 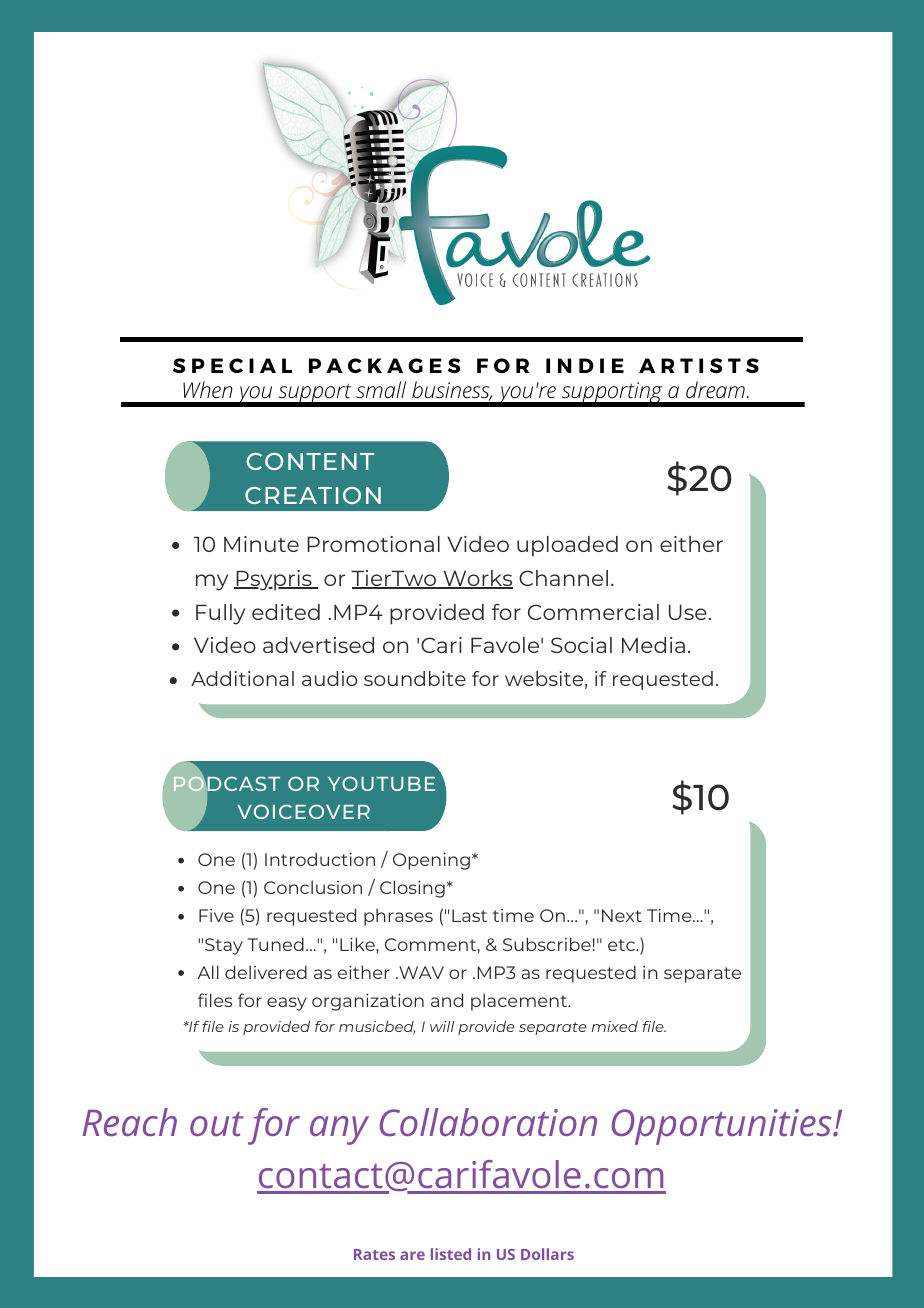 What do you see at coordinates (615, 1026) in the page?
I see `mixed` at bounding box center [615, 1026].
